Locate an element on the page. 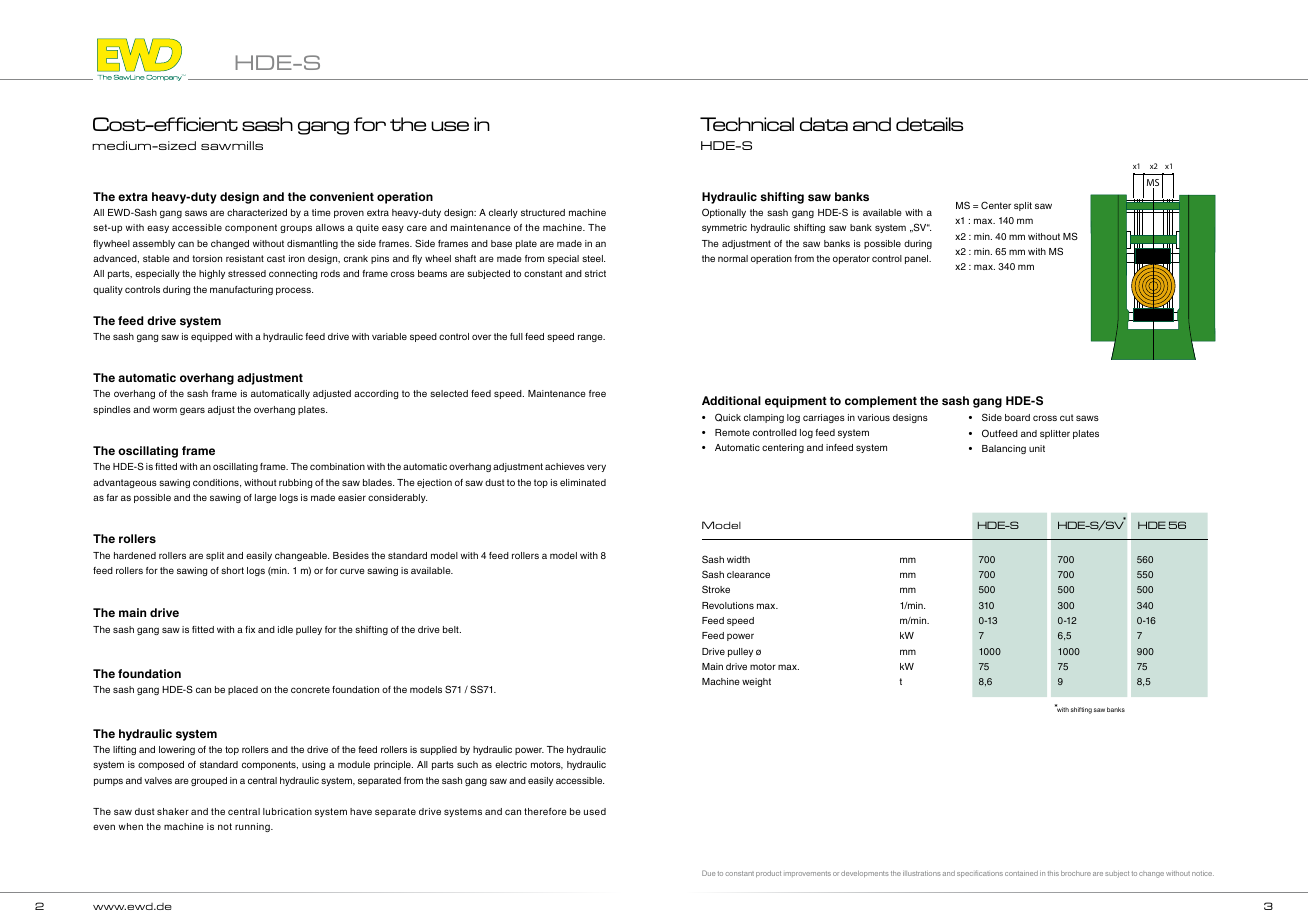 The image size is (1308, 924). sawmills is located at coordinates (232, 145).
